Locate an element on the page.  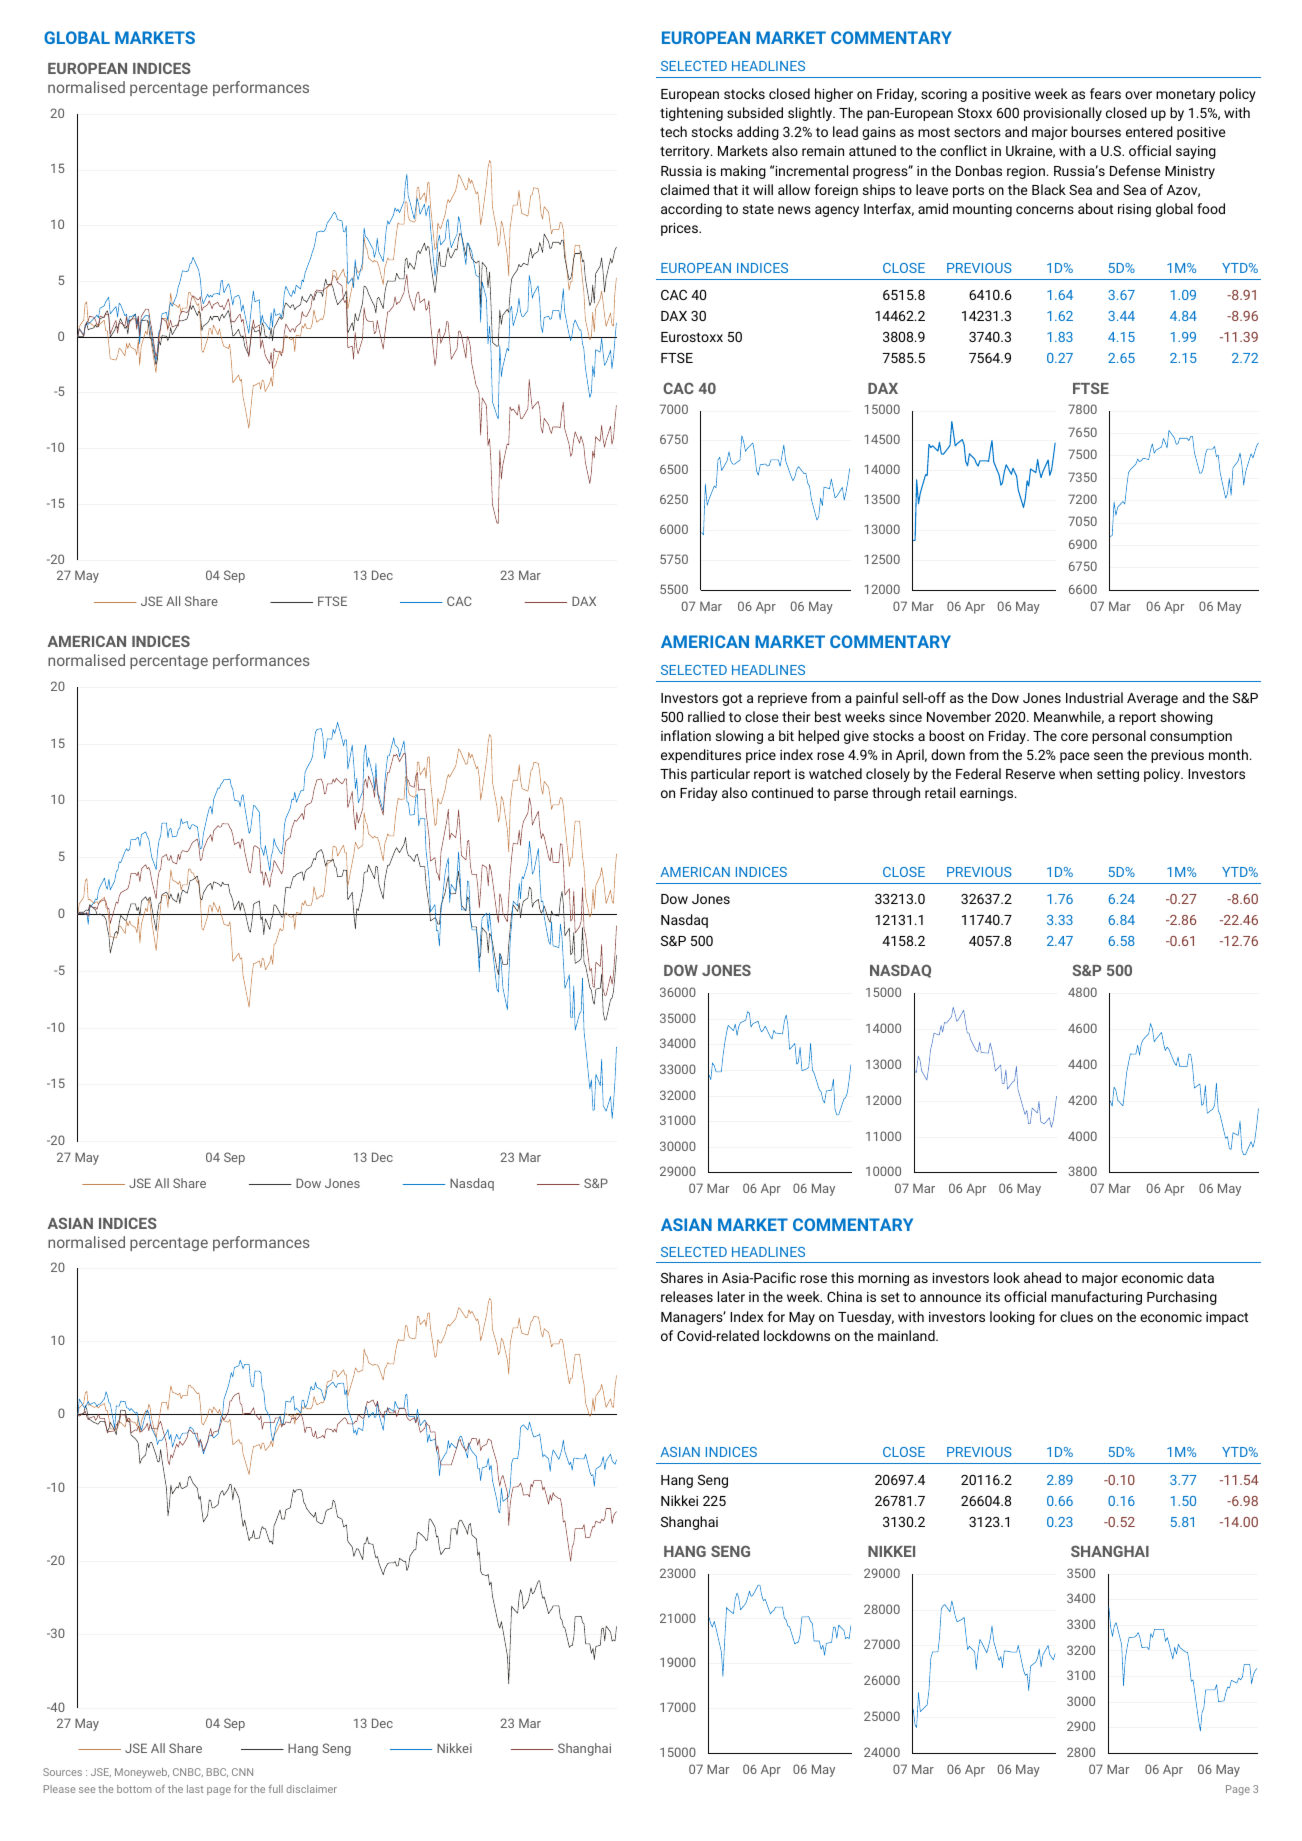
later is located at coordinates (731, 1296).
